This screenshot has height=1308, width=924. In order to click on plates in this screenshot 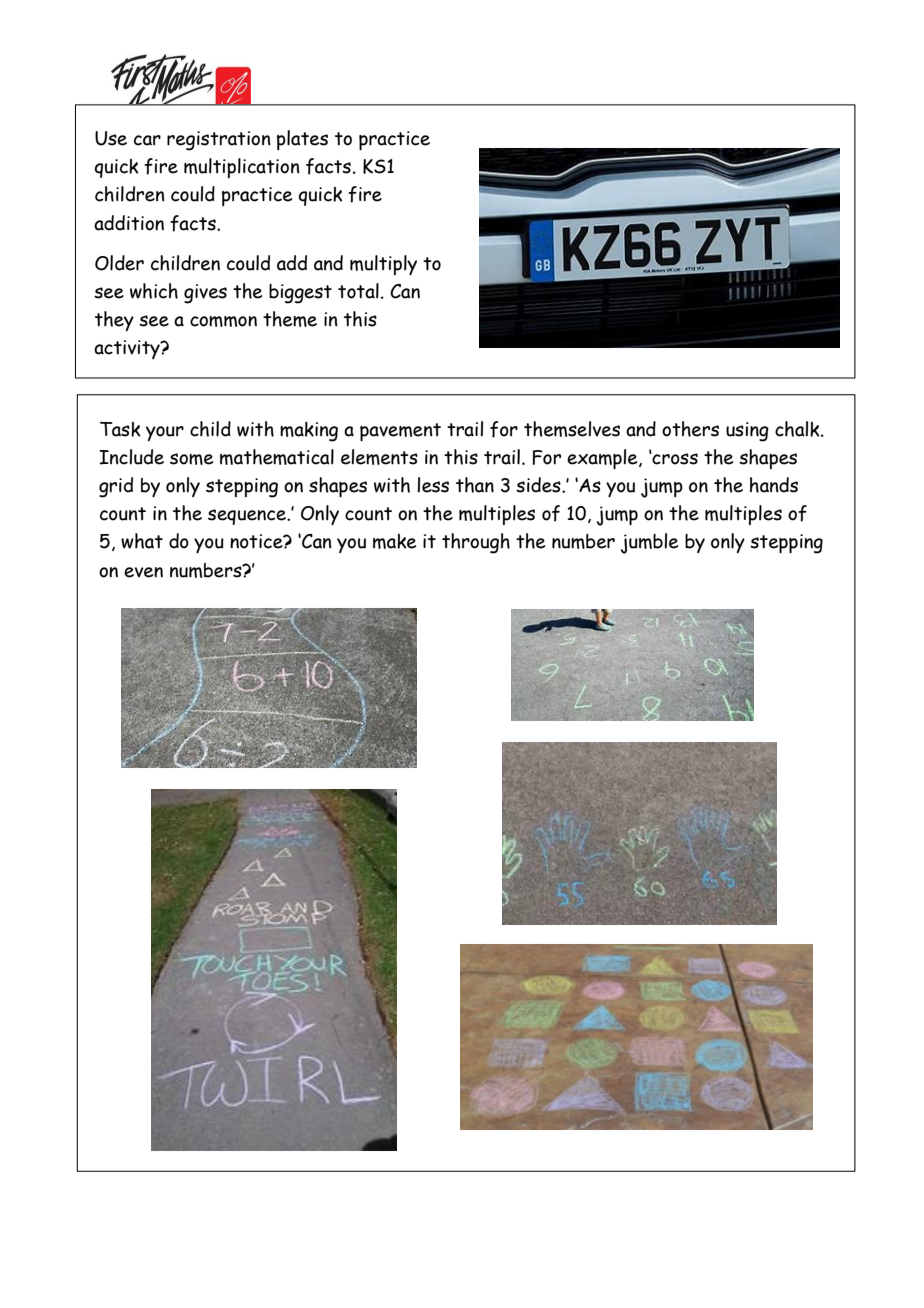, I will do `click(302, 140)`.
